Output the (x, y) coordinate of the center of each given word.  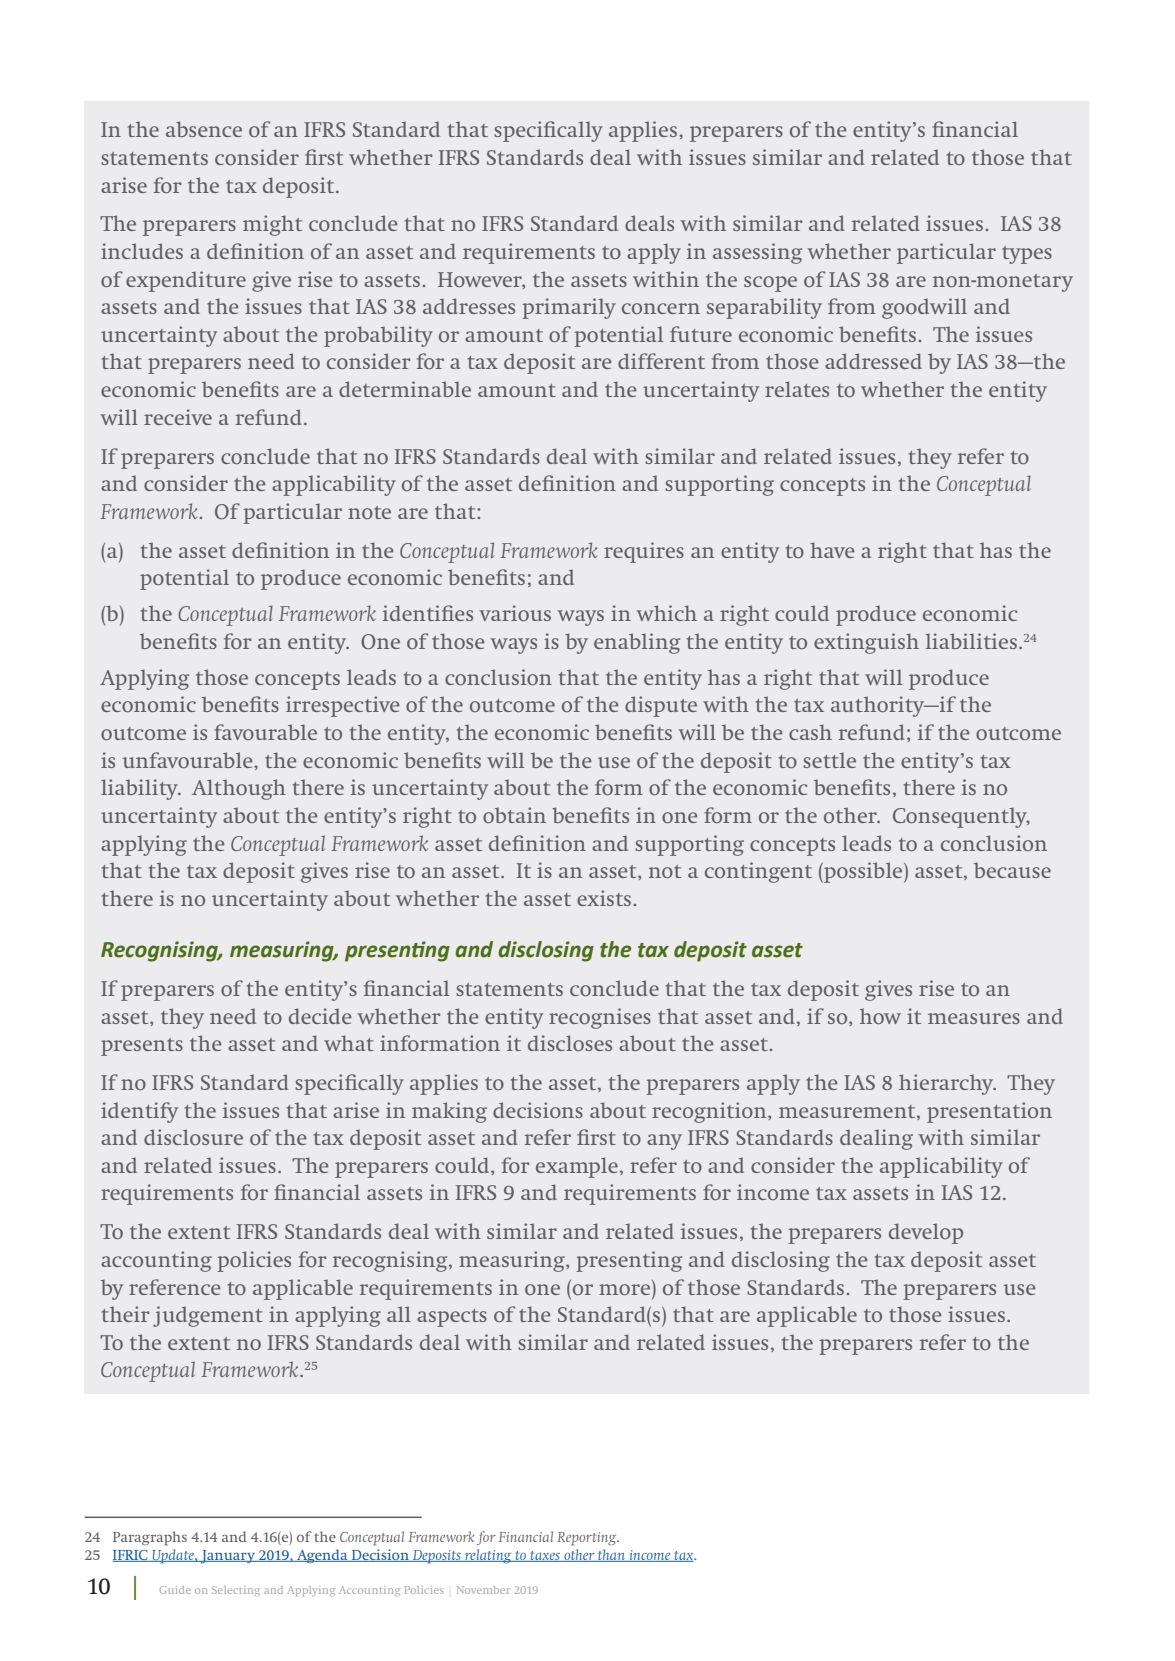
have (832, 550)
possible (863, 872)
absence (204, 129)
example (577, 1167)
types (1027, 255)
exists (604, 898)
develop (926, 1233)
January (228, 1557)
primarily (569, 308)
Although (239, 789)
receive (178, 417)
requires (644, 552)
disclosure (193, 1137)
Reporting (588, 1539)
